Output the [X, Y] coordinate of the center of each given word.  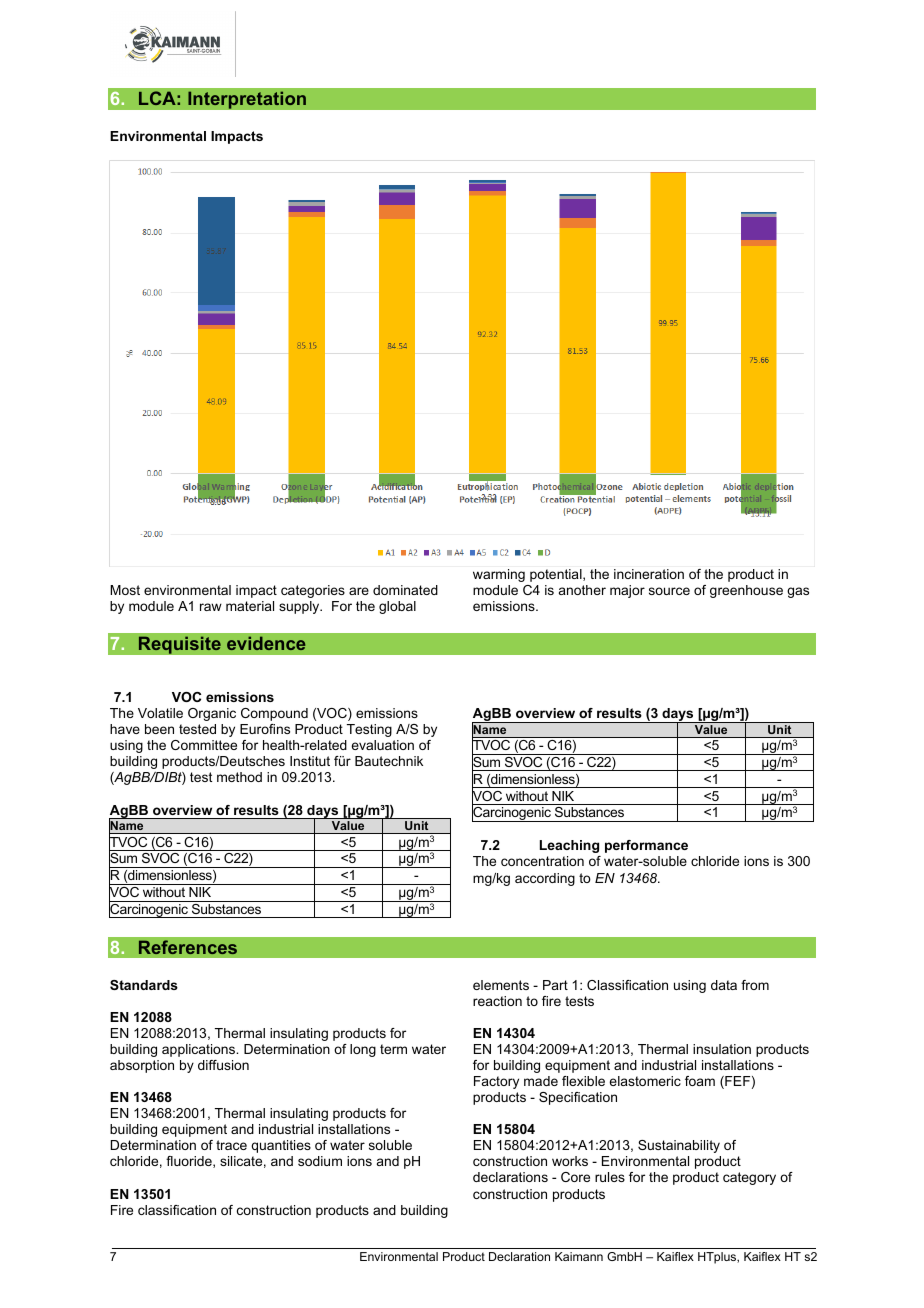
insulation [722, 1049]
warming [499, 575]
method [239, 777]
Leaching [569, 846]
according [545, 879]
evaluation [382, 745]
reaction [497, 1001]
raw [211, 607]
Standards [144, 985]
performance [646, 846]
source [669, 591]
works [570, 1161]
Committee [204, 745]
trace [231, 1145]
